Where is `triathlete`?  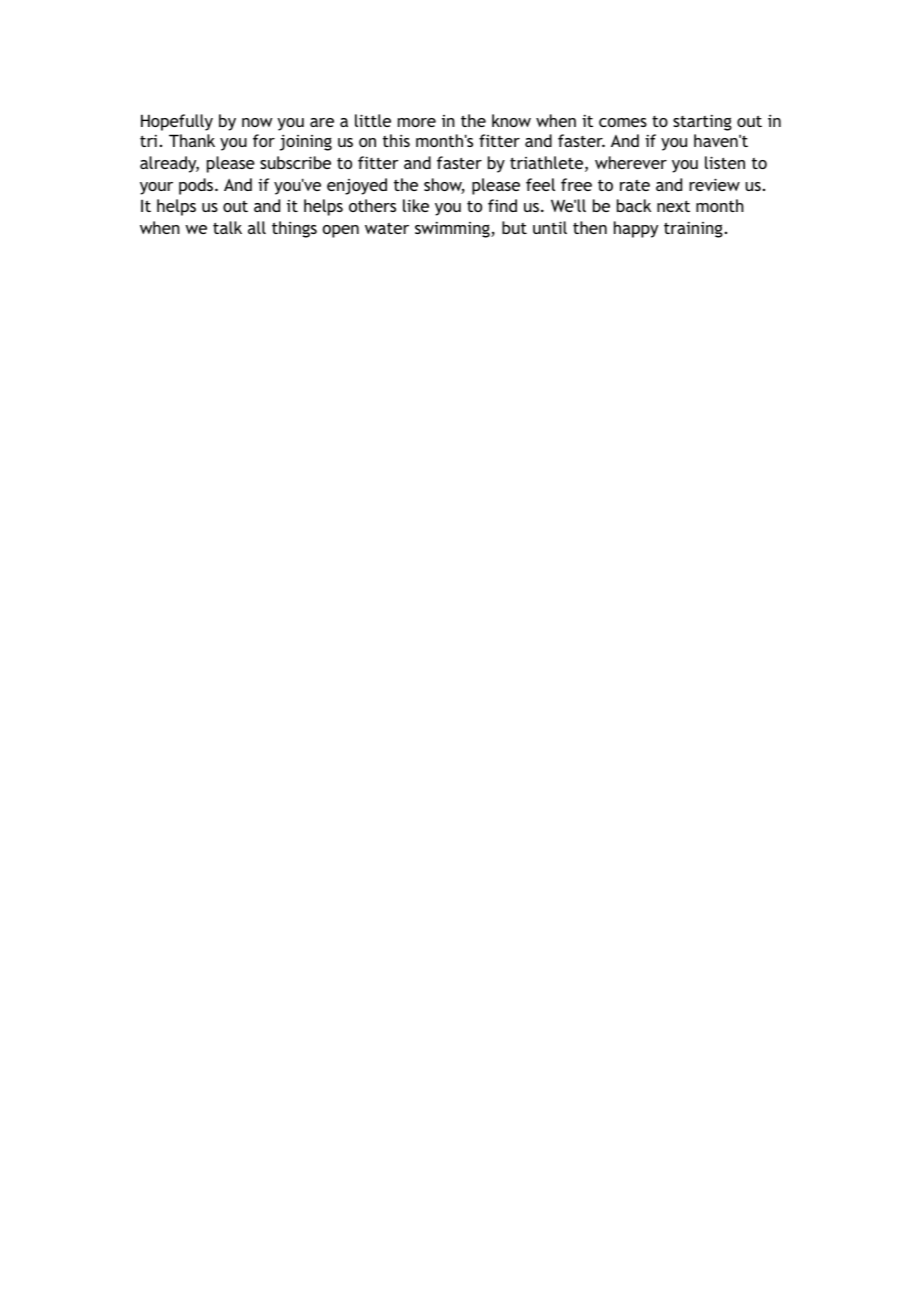 triathlete is located at coordinates (548, 164).
